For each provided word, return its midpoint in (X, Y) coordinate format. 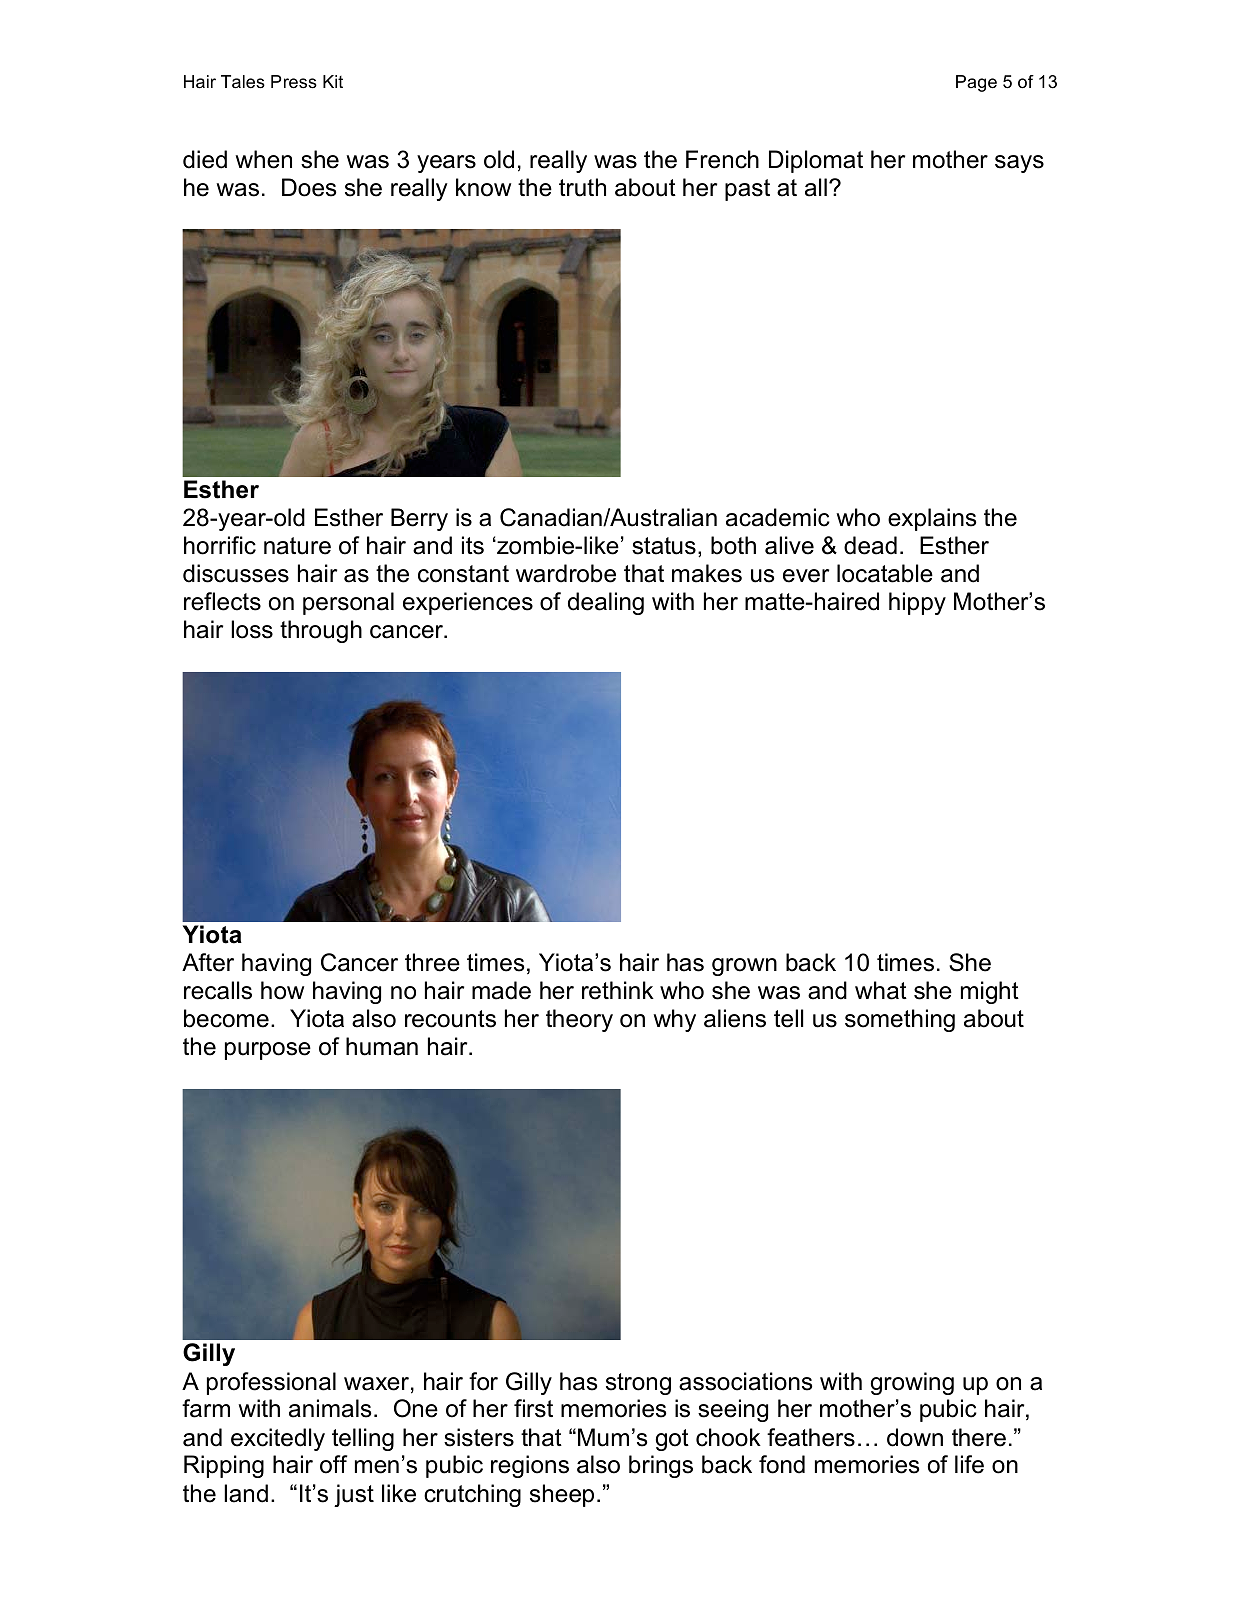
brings (661, 1466)
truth (582, 187)
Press (294, 82)
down (915, 1437)
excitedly (278, 1439)
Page (976, 83)
